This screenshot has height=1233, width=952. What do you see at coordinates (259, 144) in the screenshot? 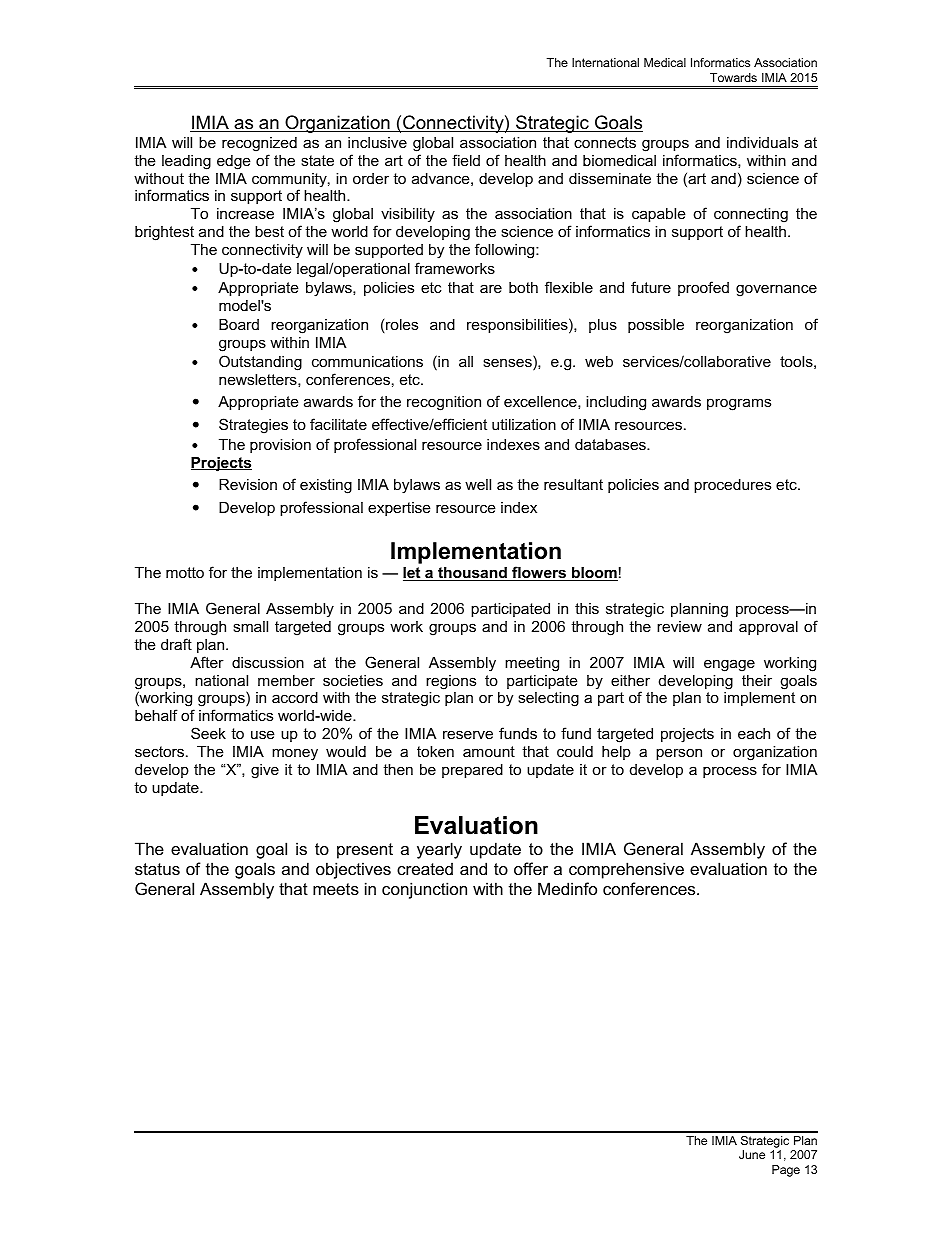
I see `recognized` at bounding box center [259, 144].
